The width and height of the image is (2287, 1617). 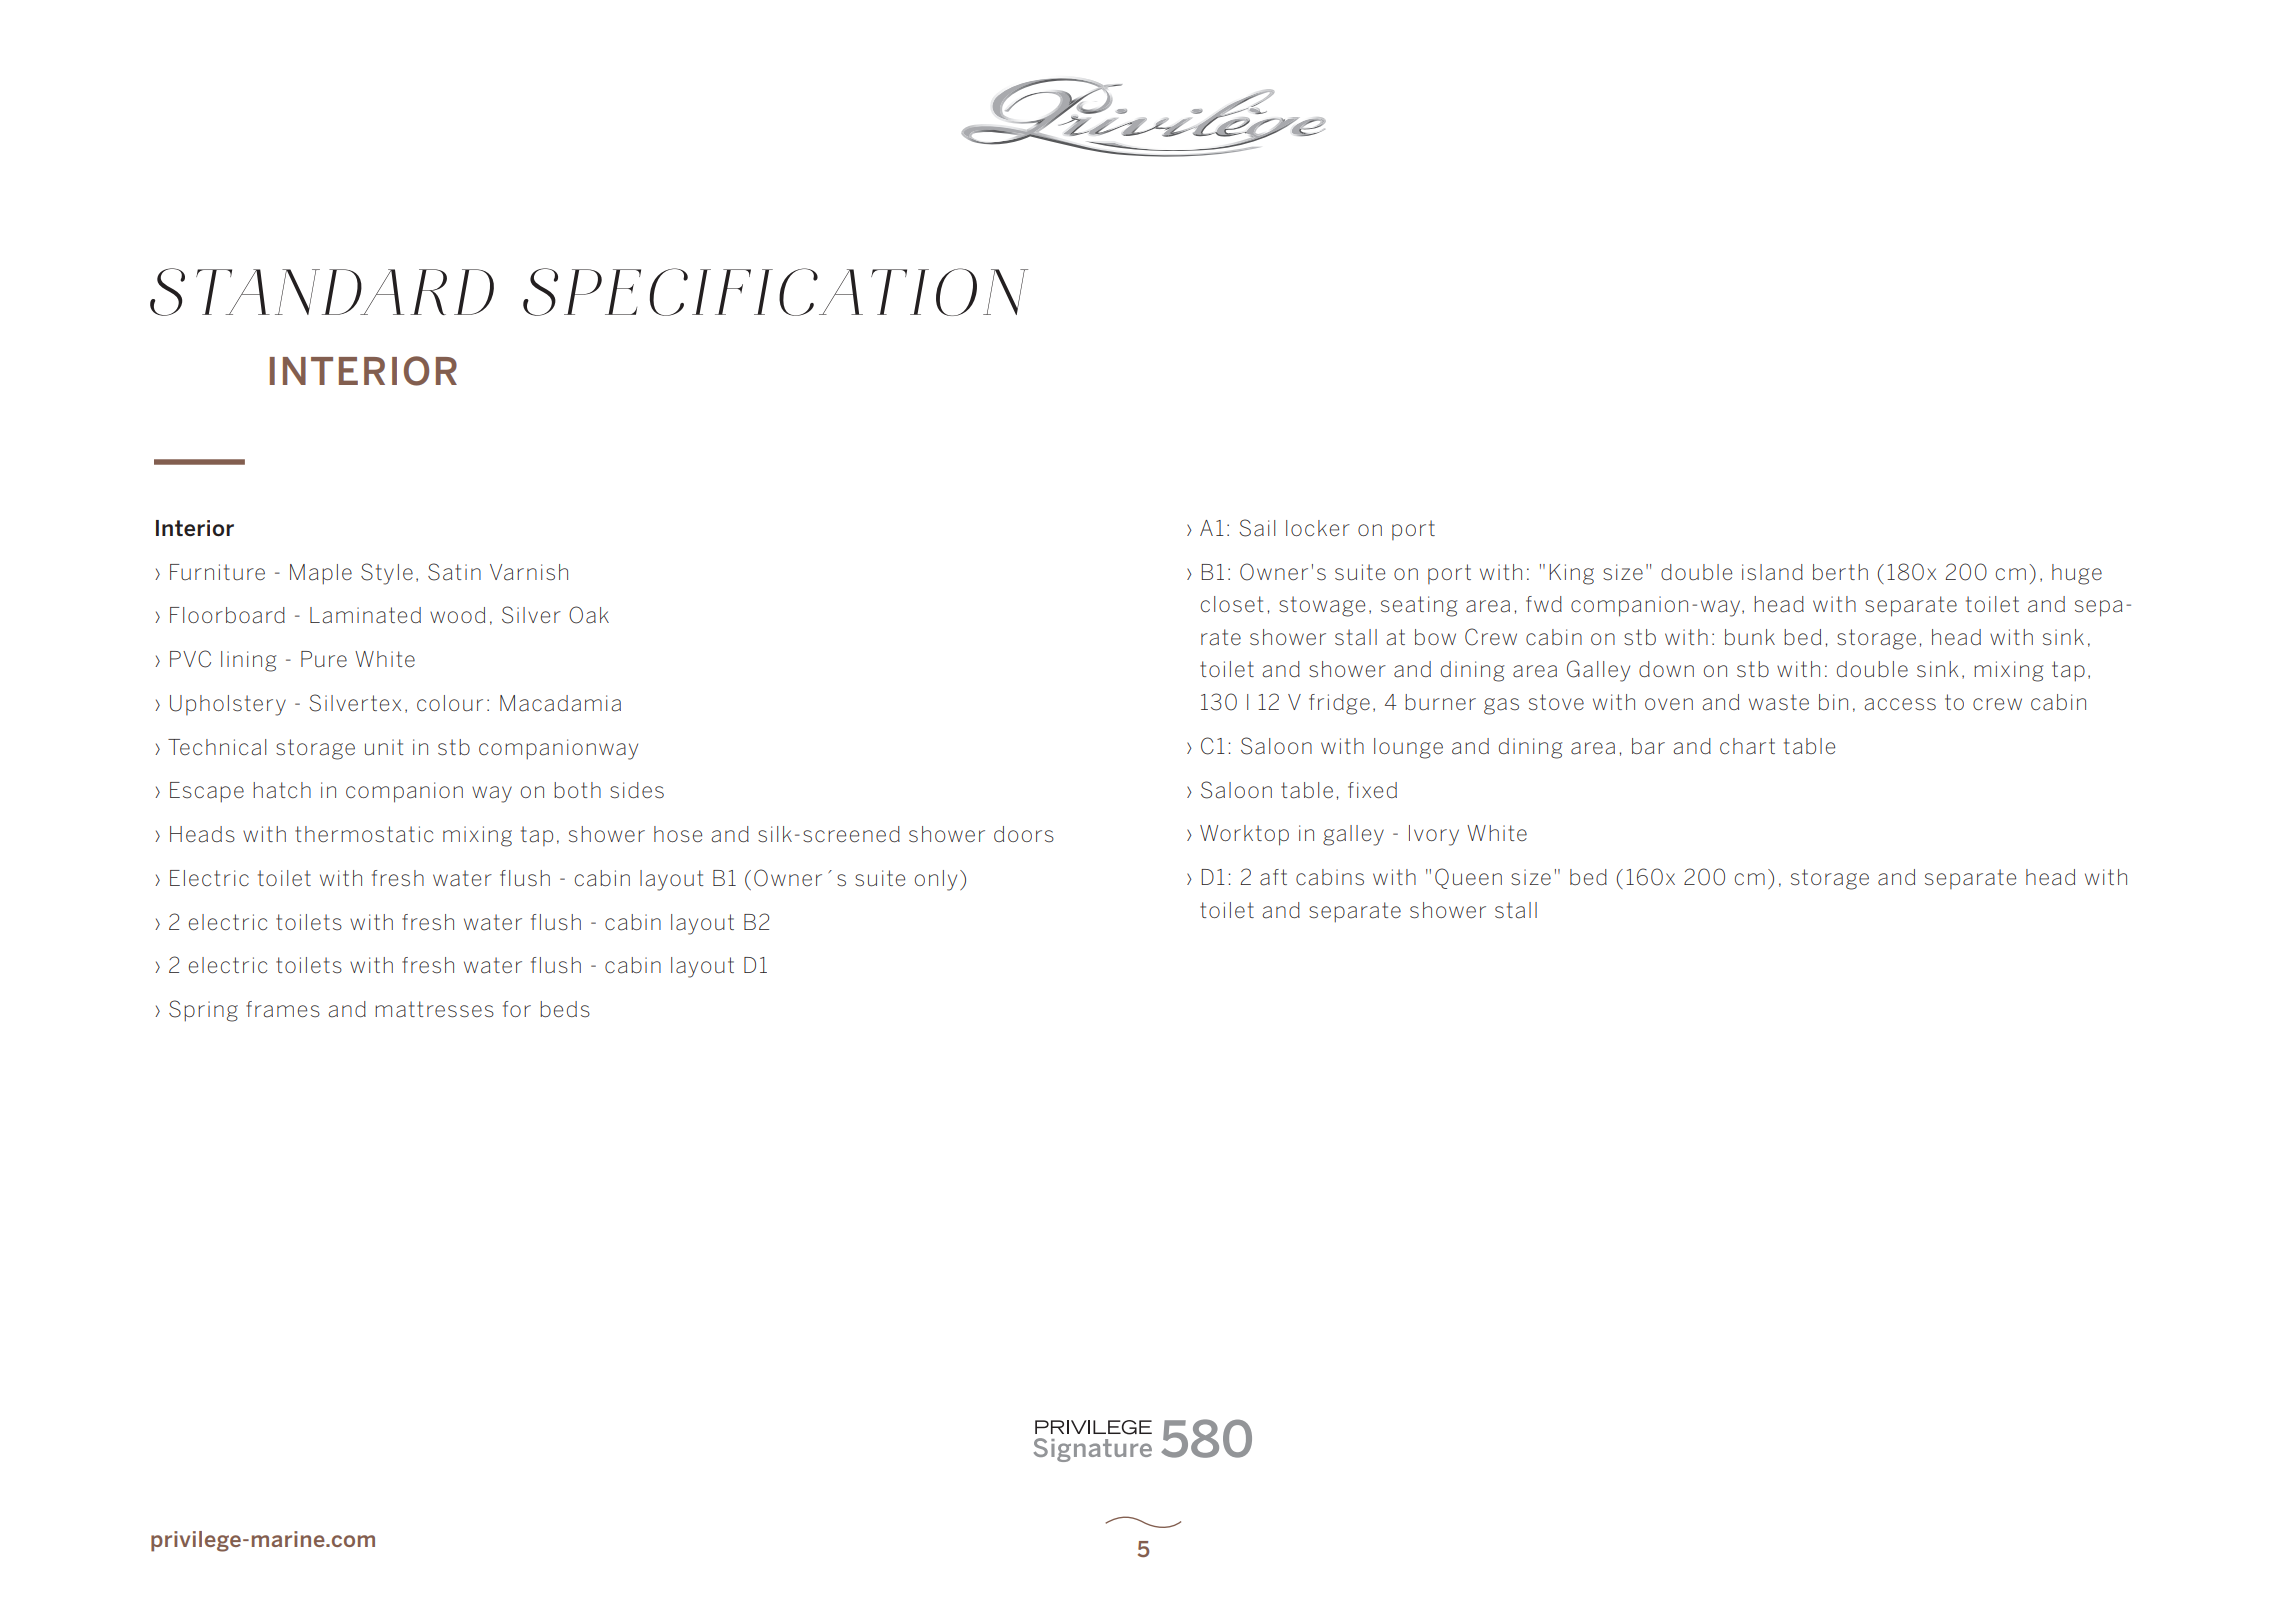 I want to click on Sail, so click(x=1257, y=528).
